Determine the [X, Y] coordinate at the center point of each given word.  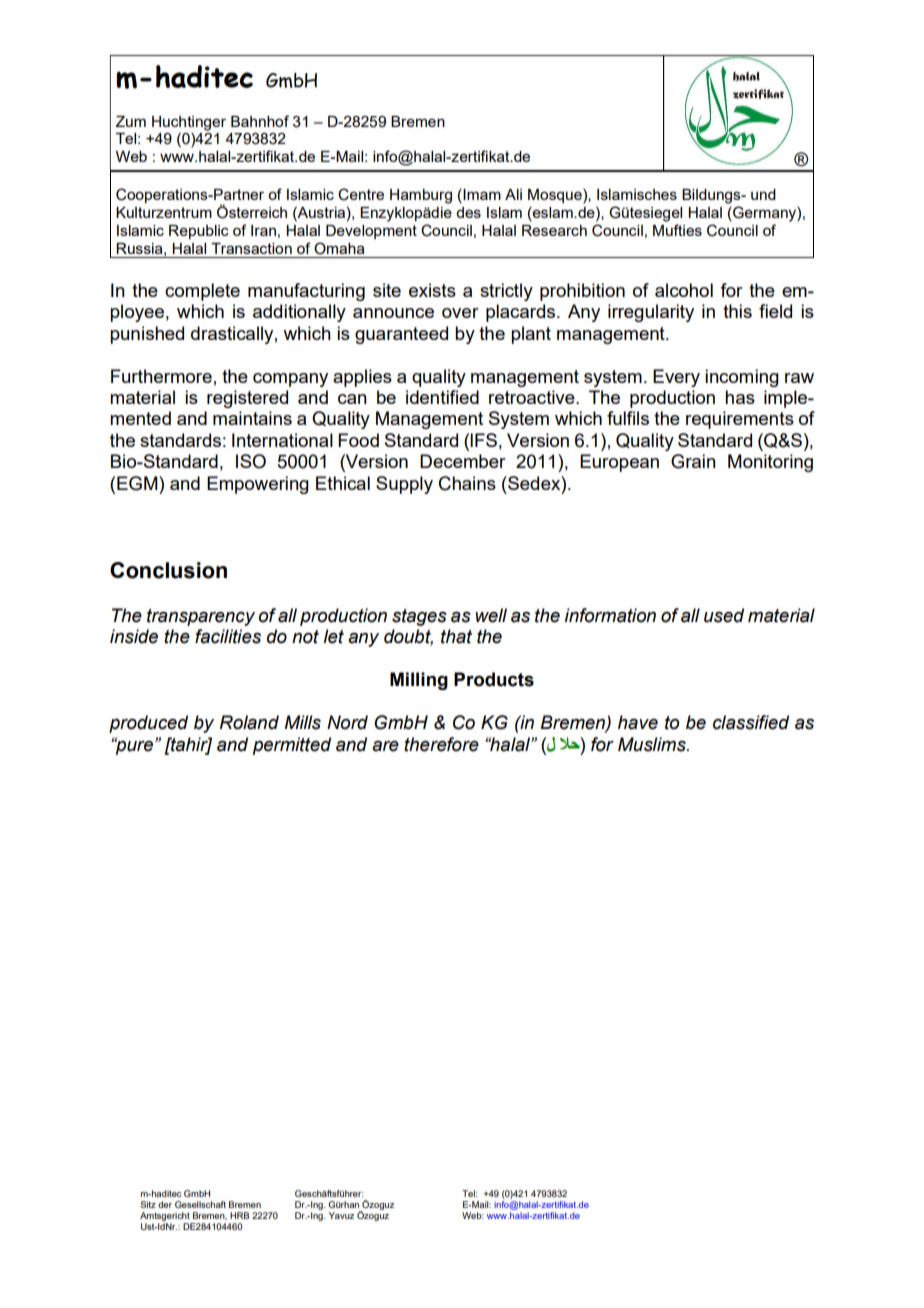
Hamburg [421, 196]
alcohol [684, 290]
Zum [131, 121]
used [724, 615]
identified [442, 397]
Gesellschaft [200, 1204]
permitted [292, 746]
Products [494, 679]
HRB [239, 1215]
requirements [740, 420]
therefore [441, 744]
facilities [228, 636]
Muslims [653, 744]
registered [247, 399]
